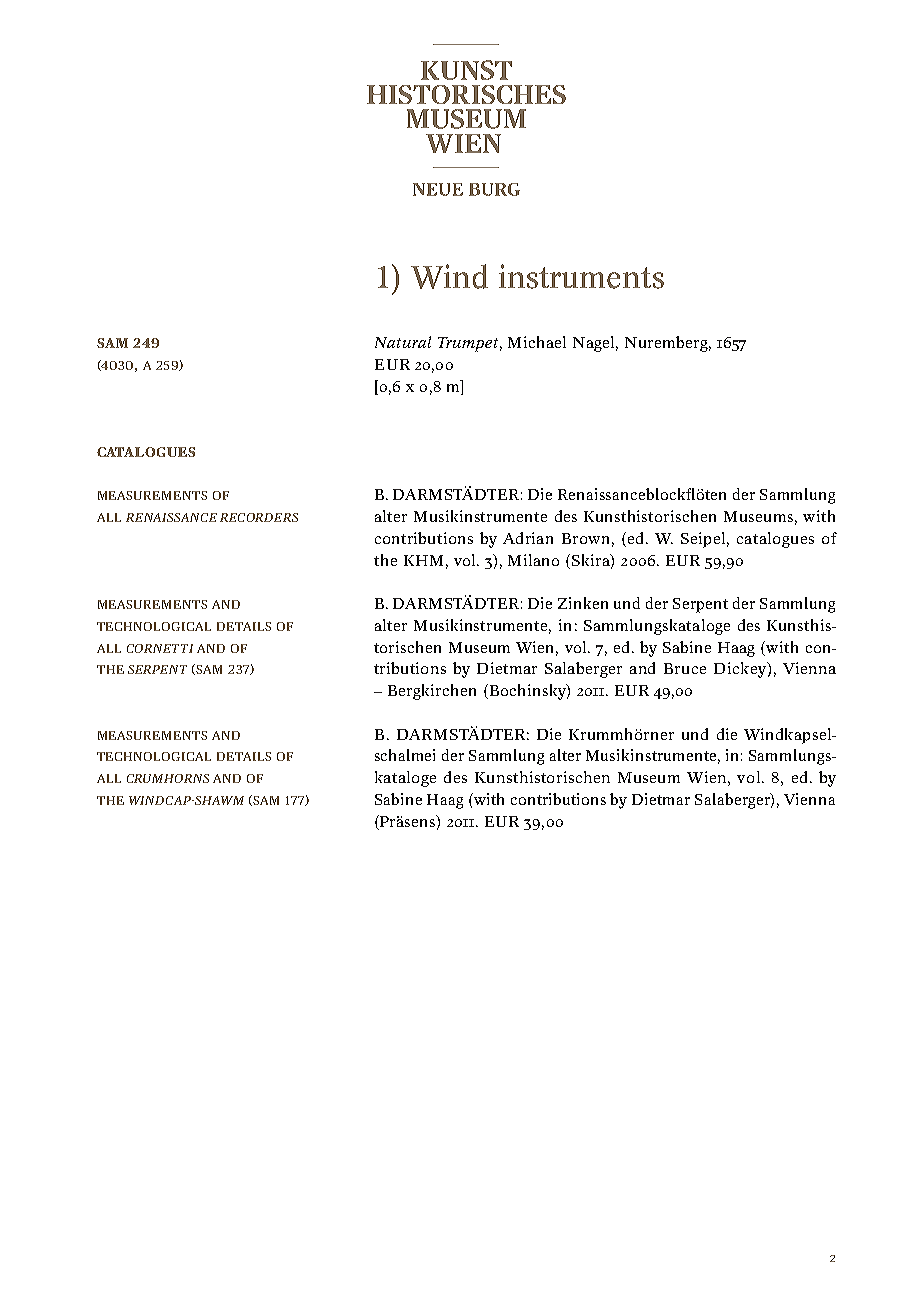  Describe the element at coordinates (403, 342) in the page. I see `Natural` at that location.
